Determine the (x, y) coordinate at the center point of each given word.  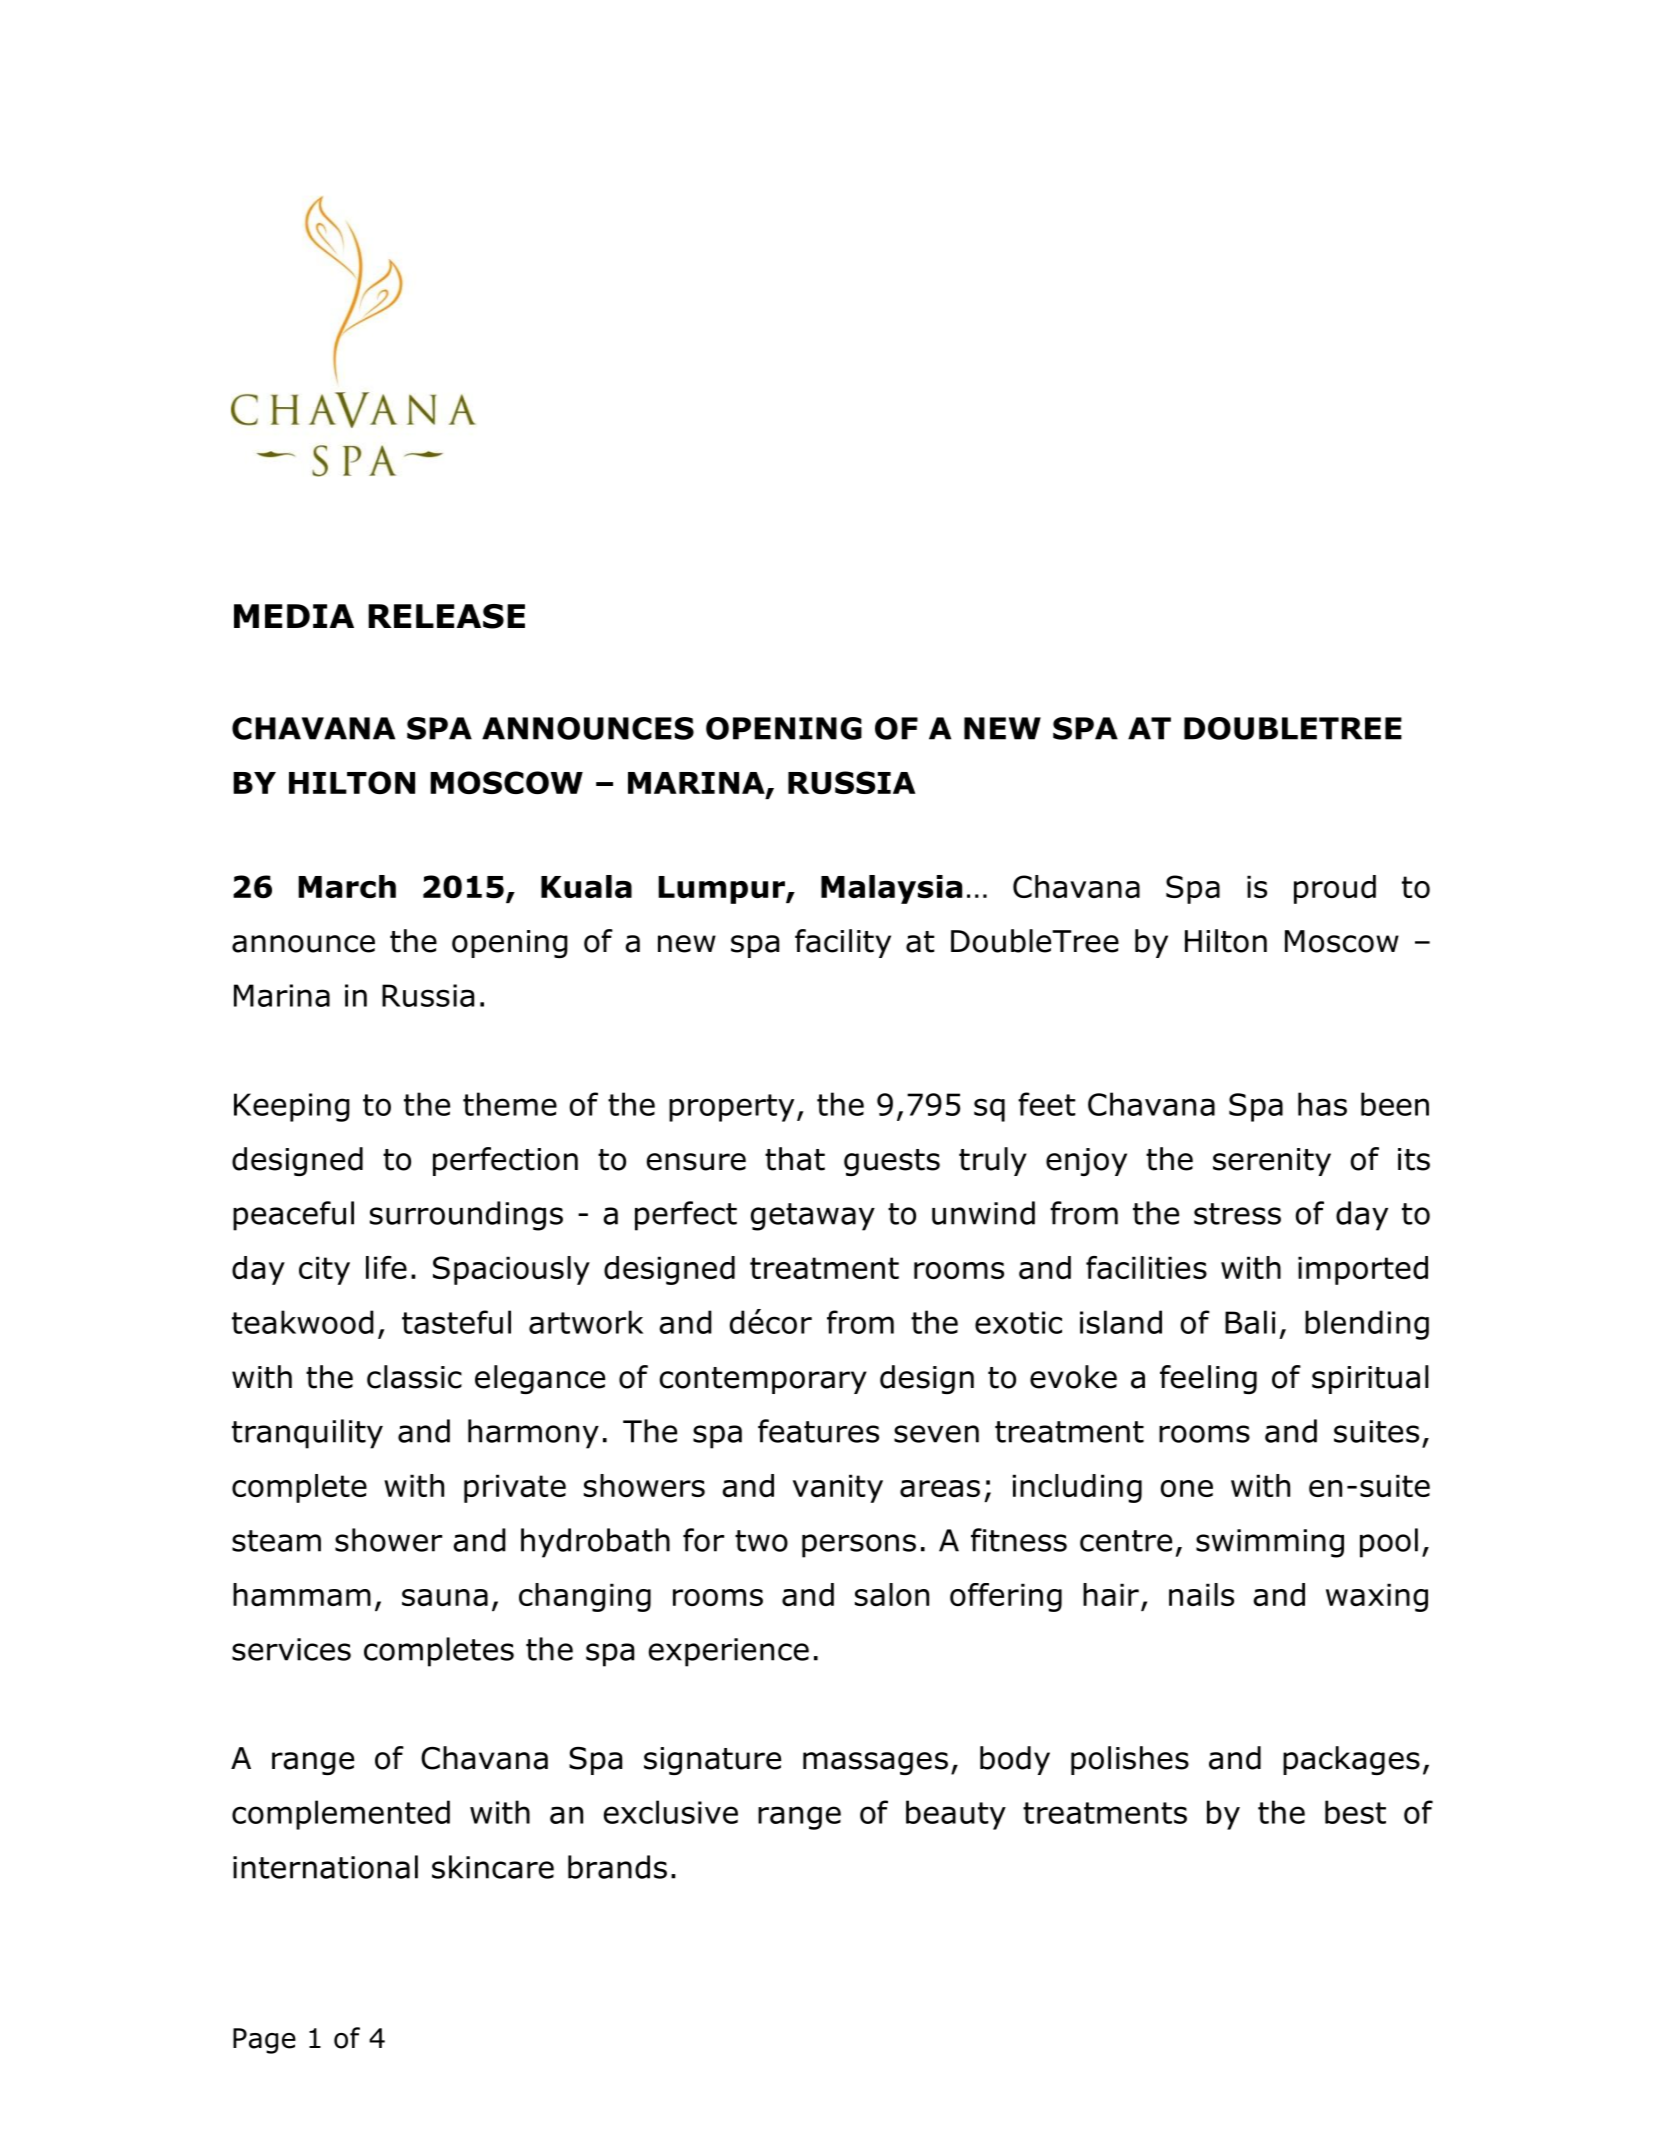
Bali (1250, 1322)
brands (617, 1867)
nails (1201, 1594)
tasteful (456, 1322)
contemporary (763, 1380)
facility (843, 943)
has (1322, 1104)
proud (1335, 889)
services (291, 1649)
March (347, 886)
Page (264, 2041)
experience (729, 1652)
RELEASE (446, 616)
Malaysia (891, 889)
